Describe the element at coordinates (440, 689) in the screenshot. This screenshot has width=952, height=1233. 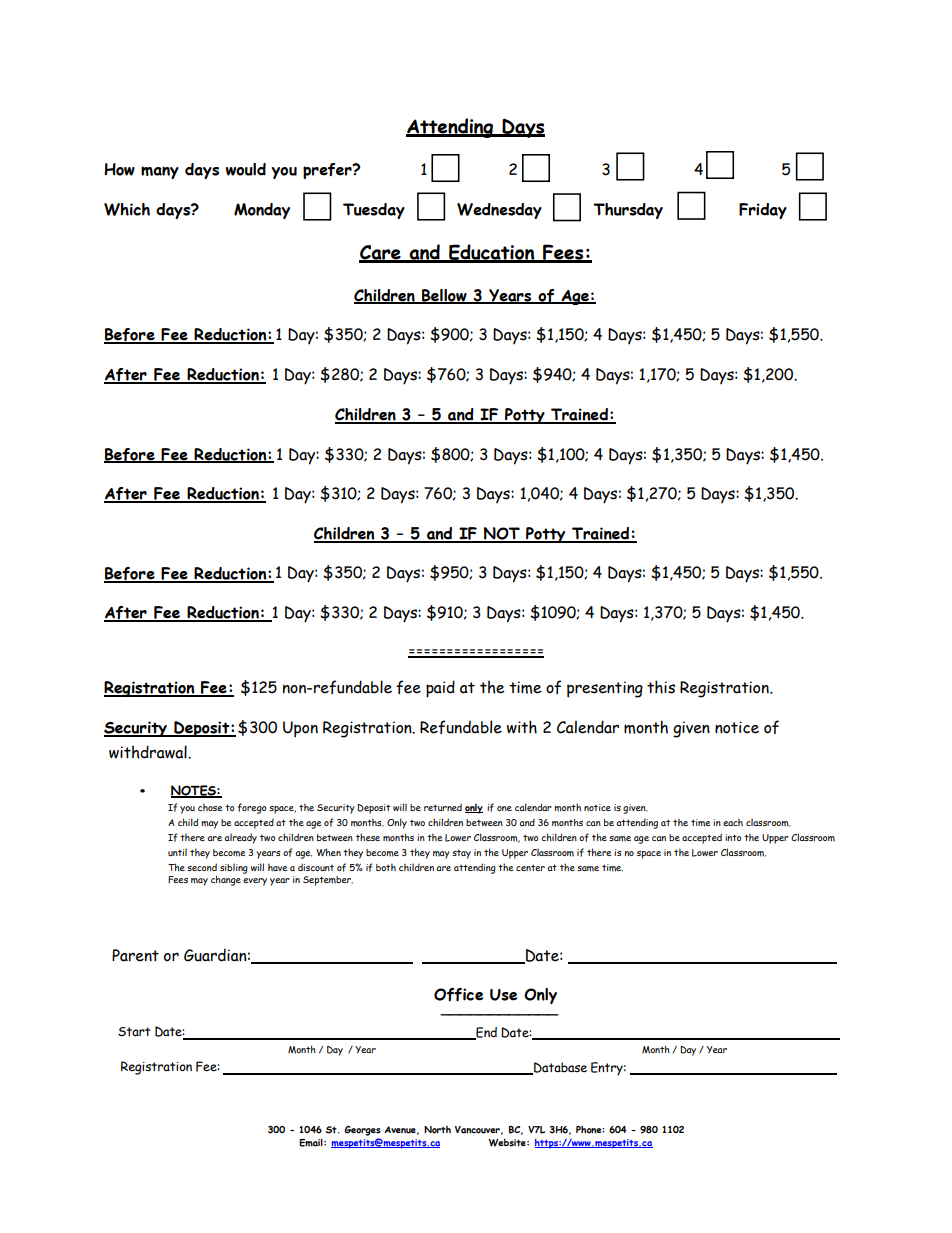
I see `paid` at that location.
